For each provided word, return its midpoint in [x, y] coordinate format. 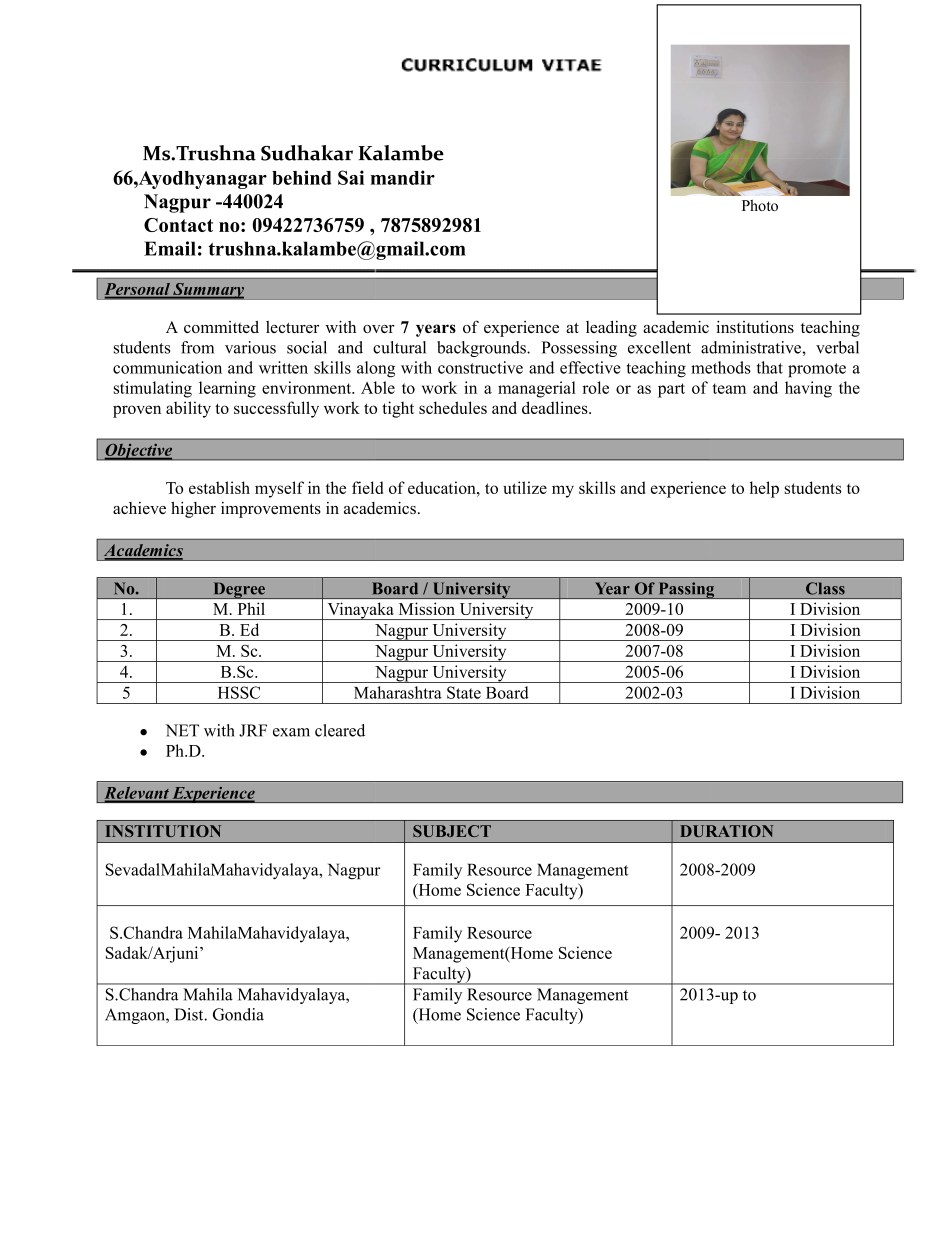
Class [825, 588]
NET [182, 730]
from [197, 347]
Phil [251, 608]
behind [301, 177]
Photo [760, 205]
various [250, 347]
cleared [340, 730]
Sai [351, 177]
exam [291, 732]
